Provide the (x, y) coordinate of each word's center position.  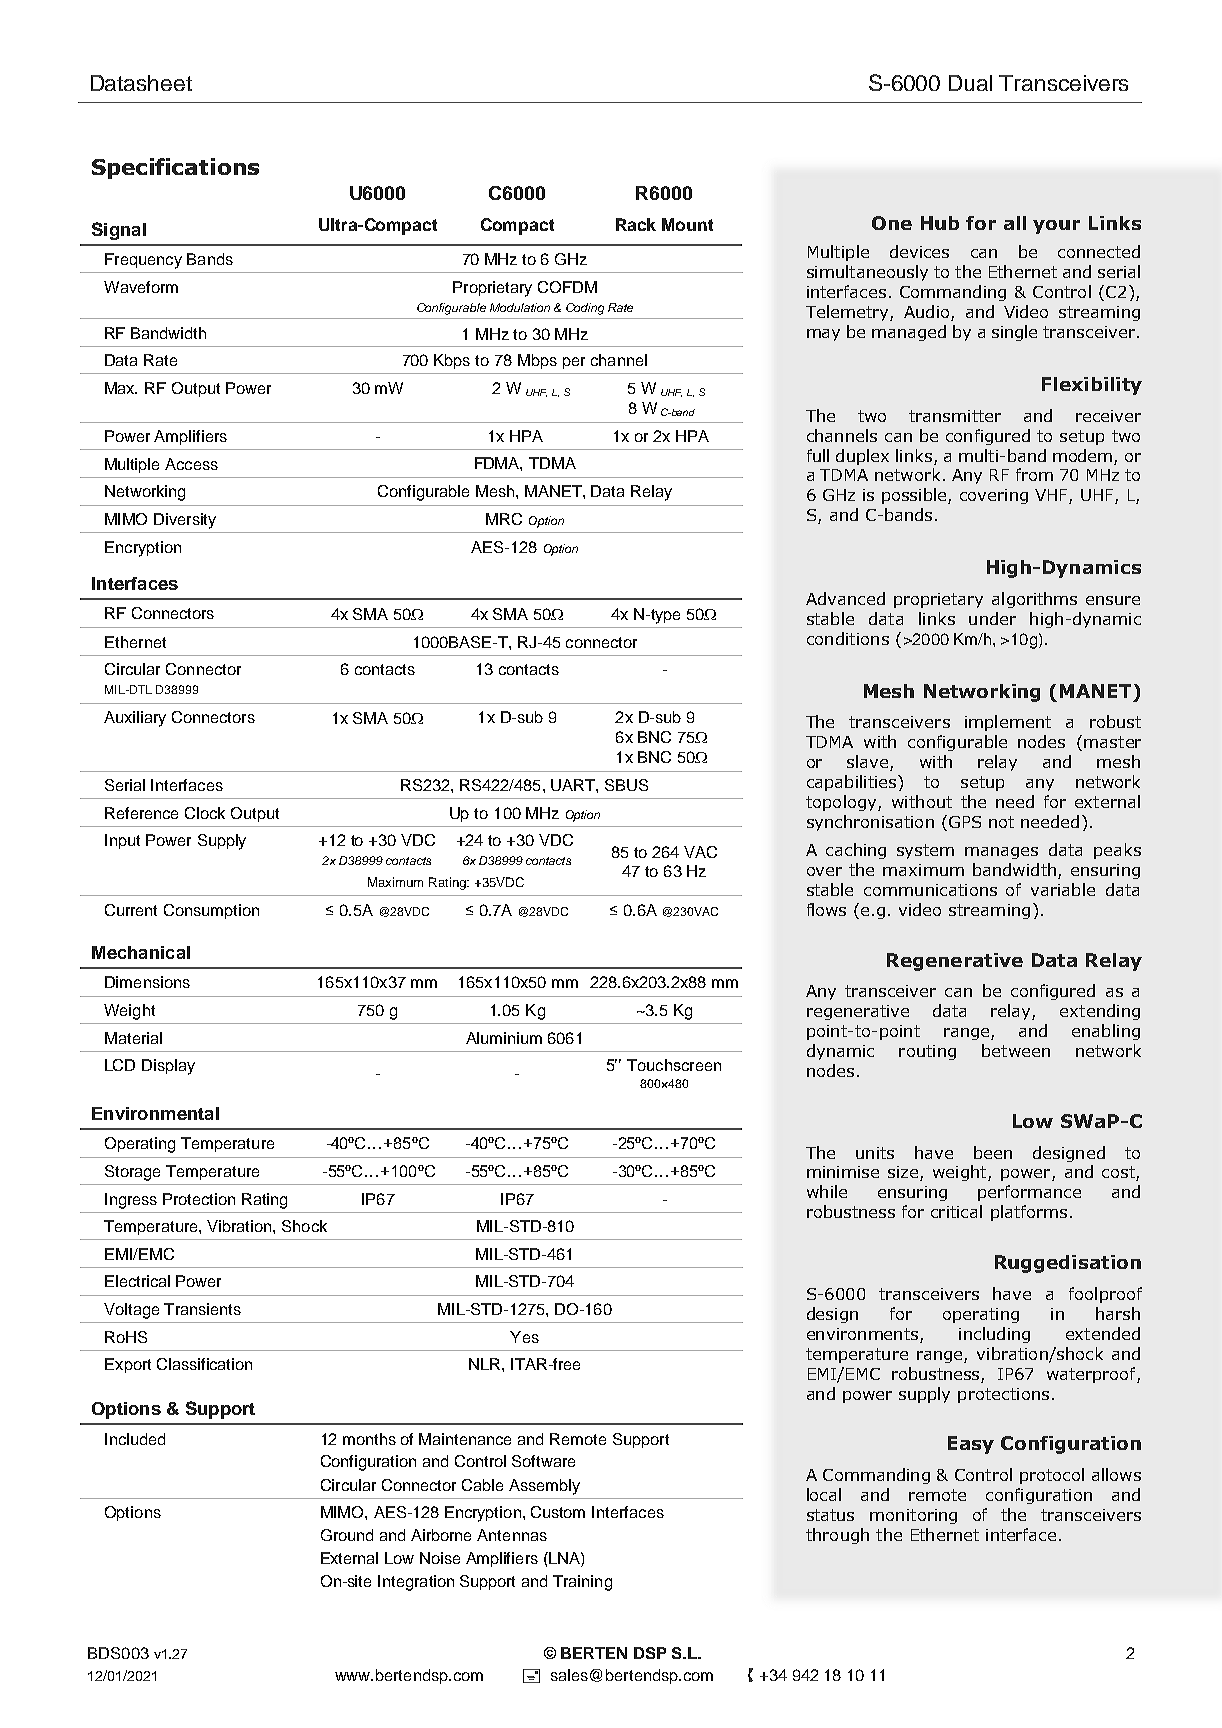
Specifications (175, 168)
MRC (504, 519)
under (992, 618)
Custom (558, 1512)
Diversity (185, 521)
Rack (636, 224)
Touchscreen (674, 1065)
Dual (970, 83)
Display (168, 1067)
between (1016, 1050)
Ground (347, 1535)
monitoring (913, 1516)
